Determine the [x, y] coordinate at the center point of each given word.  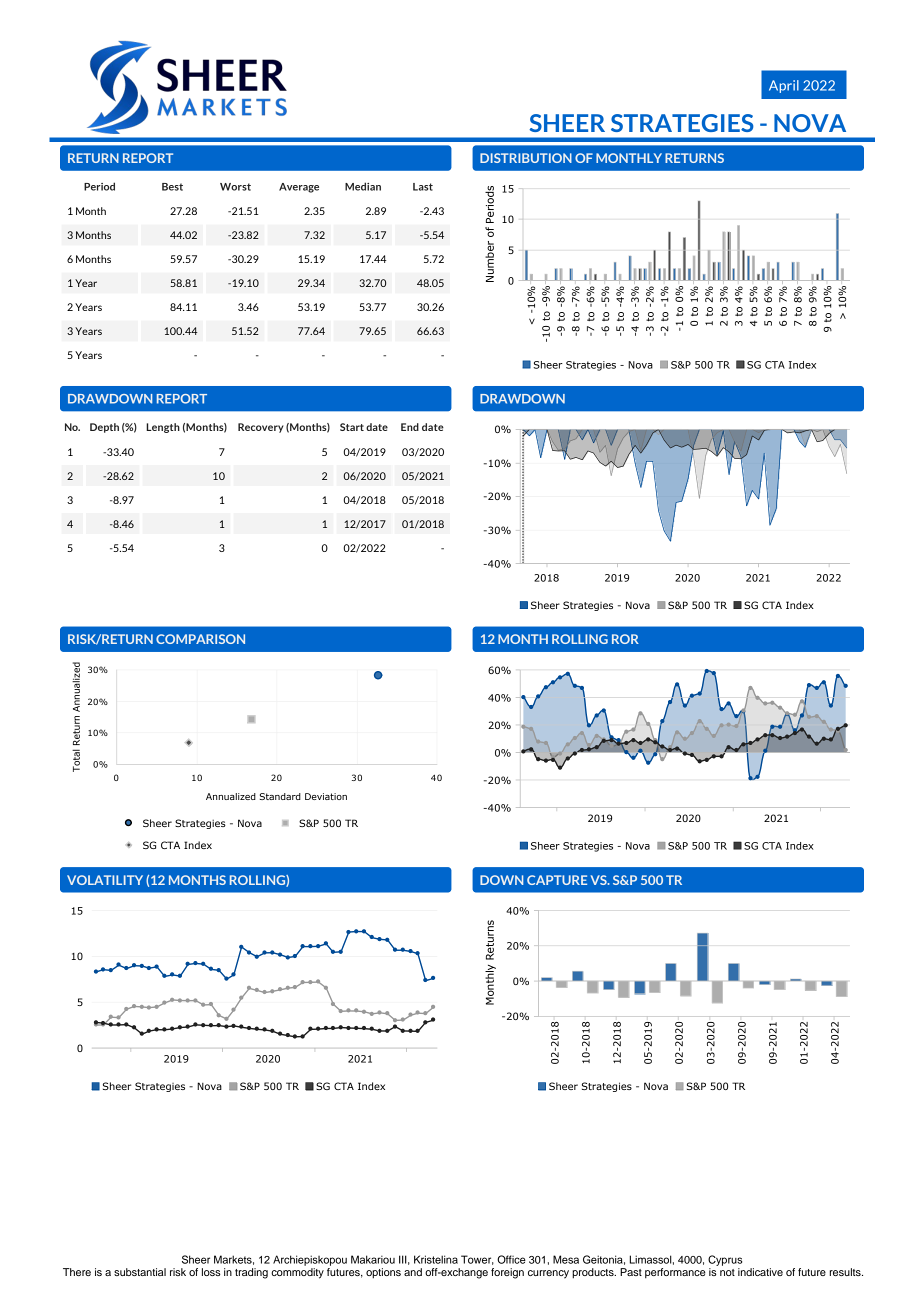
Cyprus [725, 1260]
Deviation [326, 796]
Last [423, 187]
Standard [280, 796]
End [410, 427]
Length [163, 428]
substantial [140, 1272]
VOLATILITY [105, 880]
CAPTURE [557, 880]
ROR [625, 639]
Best [172, 187]
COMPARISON [200, 639]
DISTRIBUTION [526, 158]
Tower [477, 1260]
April [784, 86]
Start [352, 427]
